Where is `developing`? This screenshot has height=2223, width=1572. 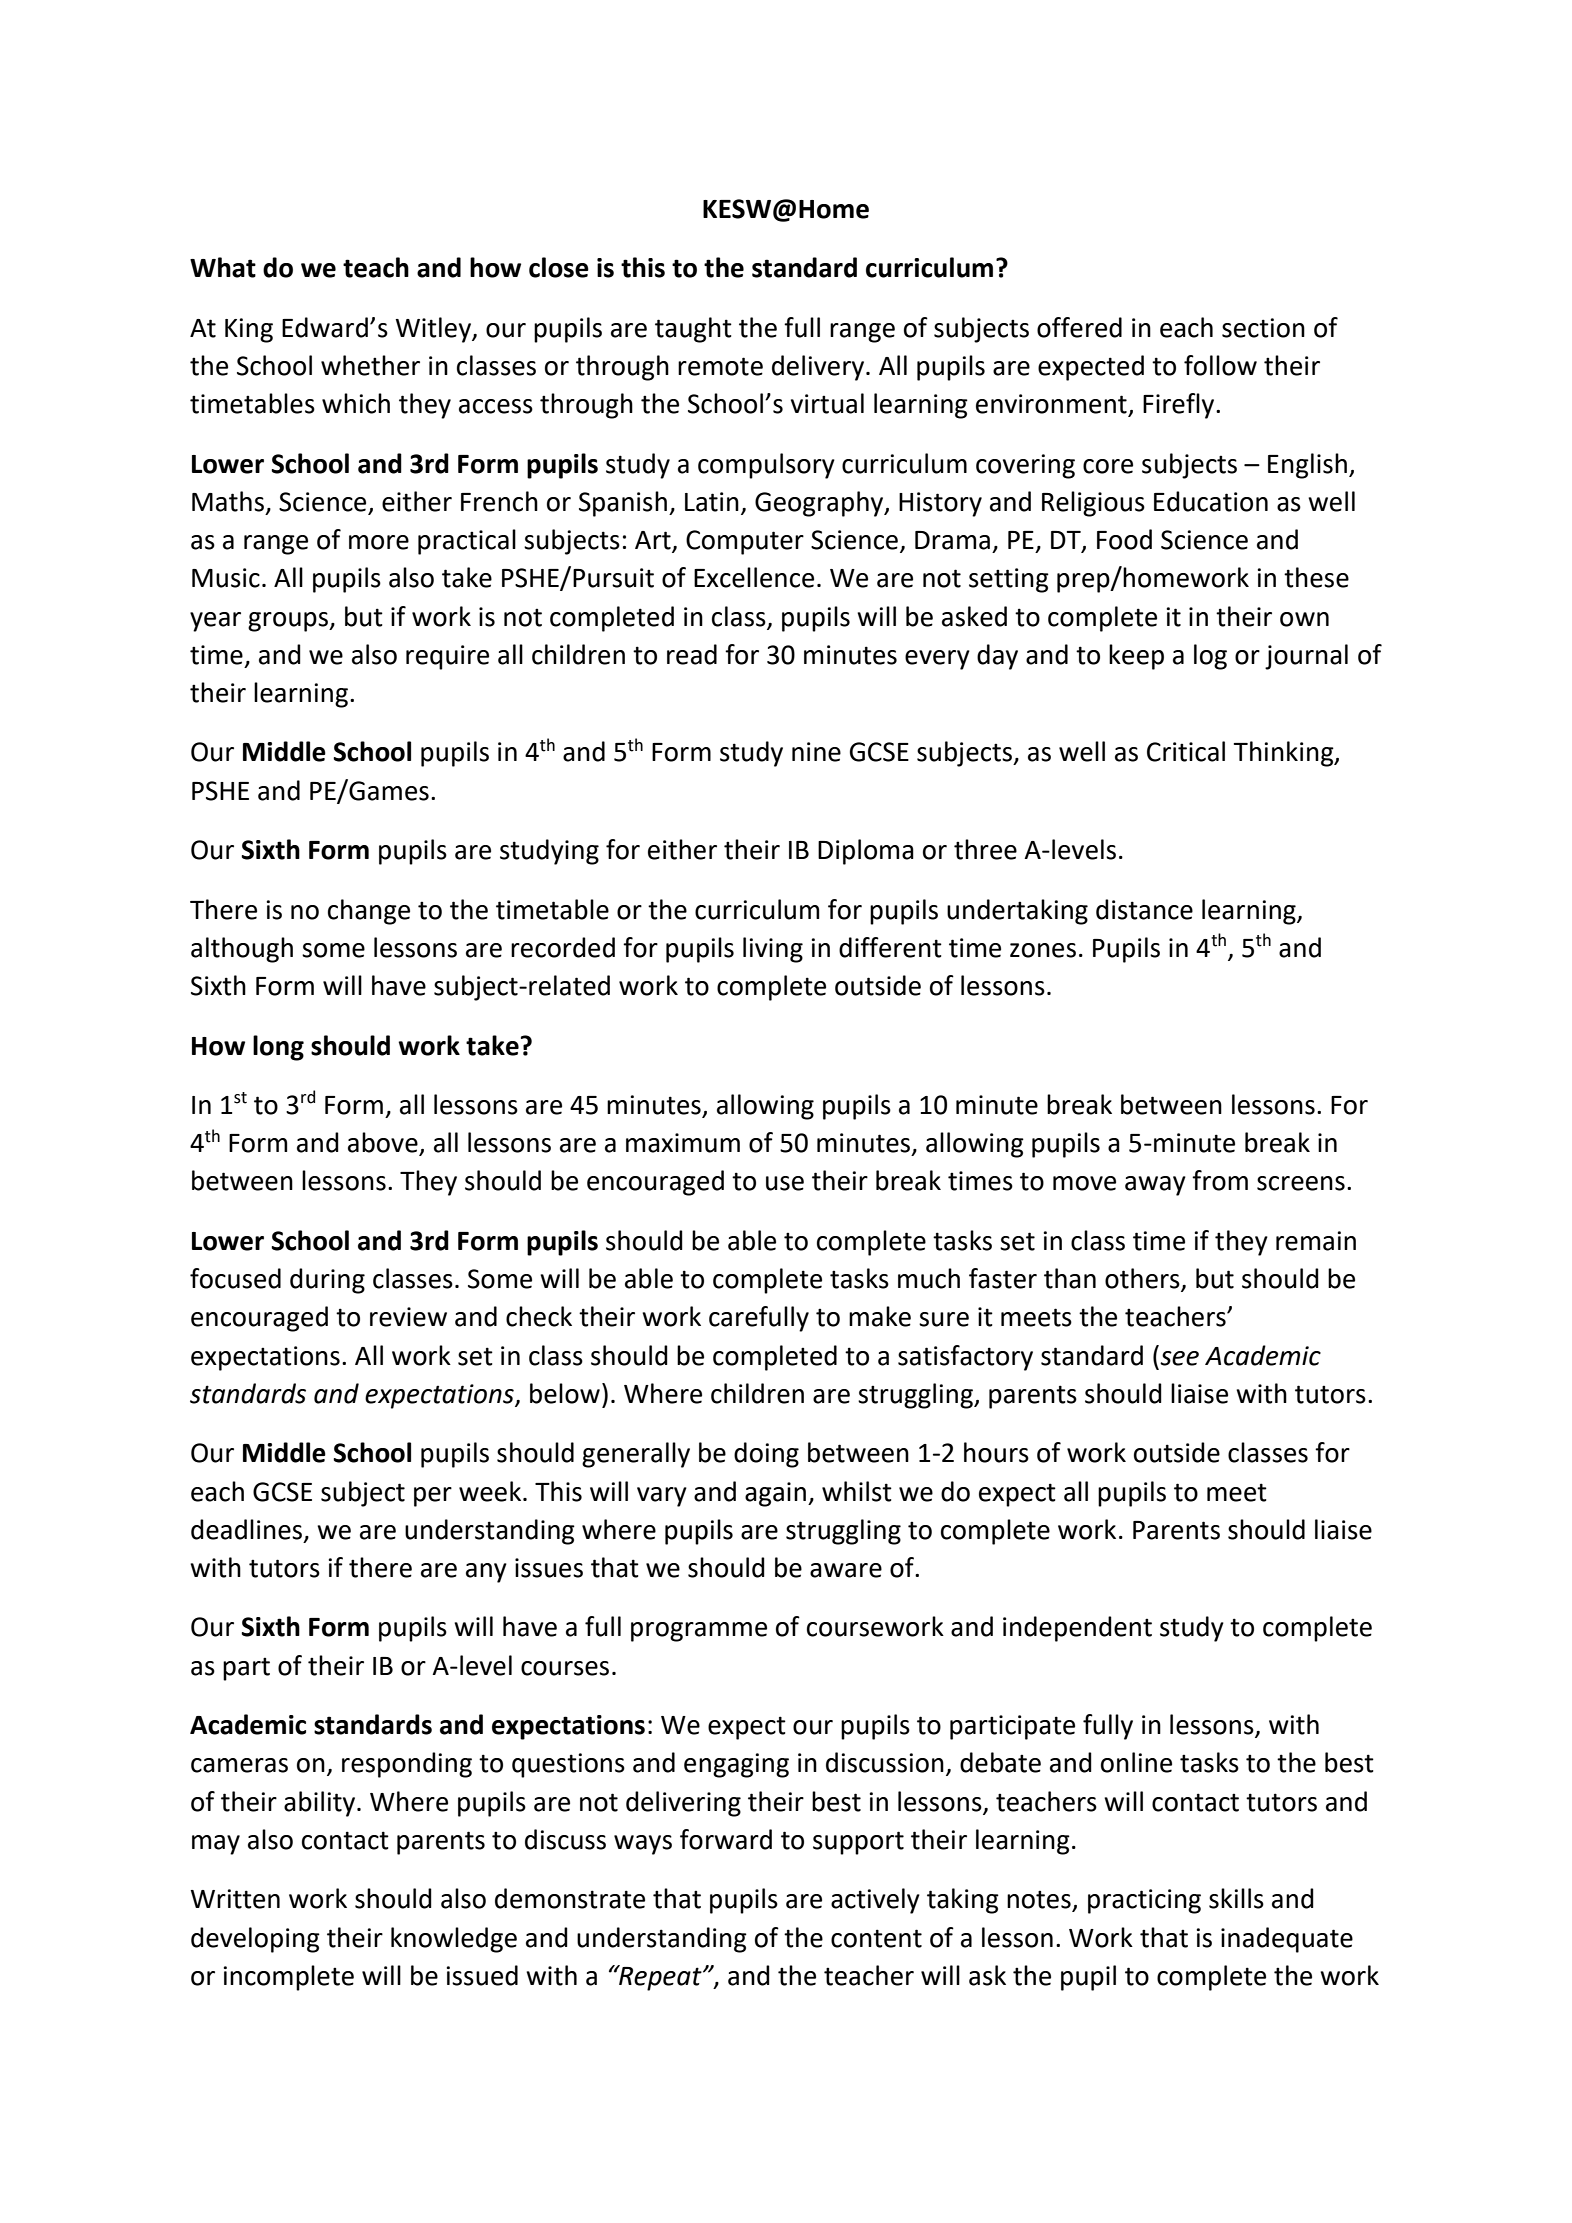
developing is located at coordinates (255, 1940).
